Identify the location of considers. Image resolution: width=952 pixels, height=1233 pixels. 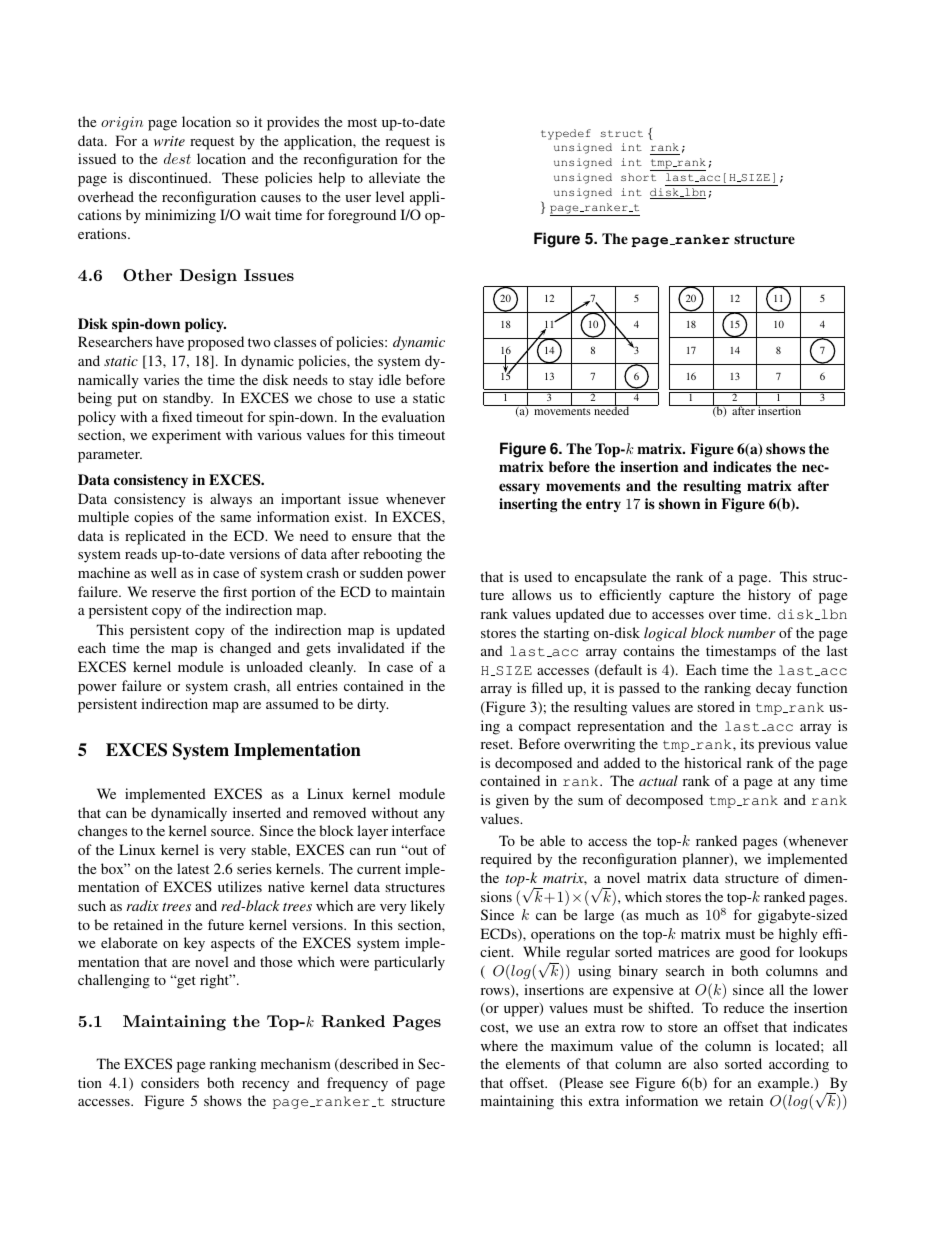
(170, 1082).
